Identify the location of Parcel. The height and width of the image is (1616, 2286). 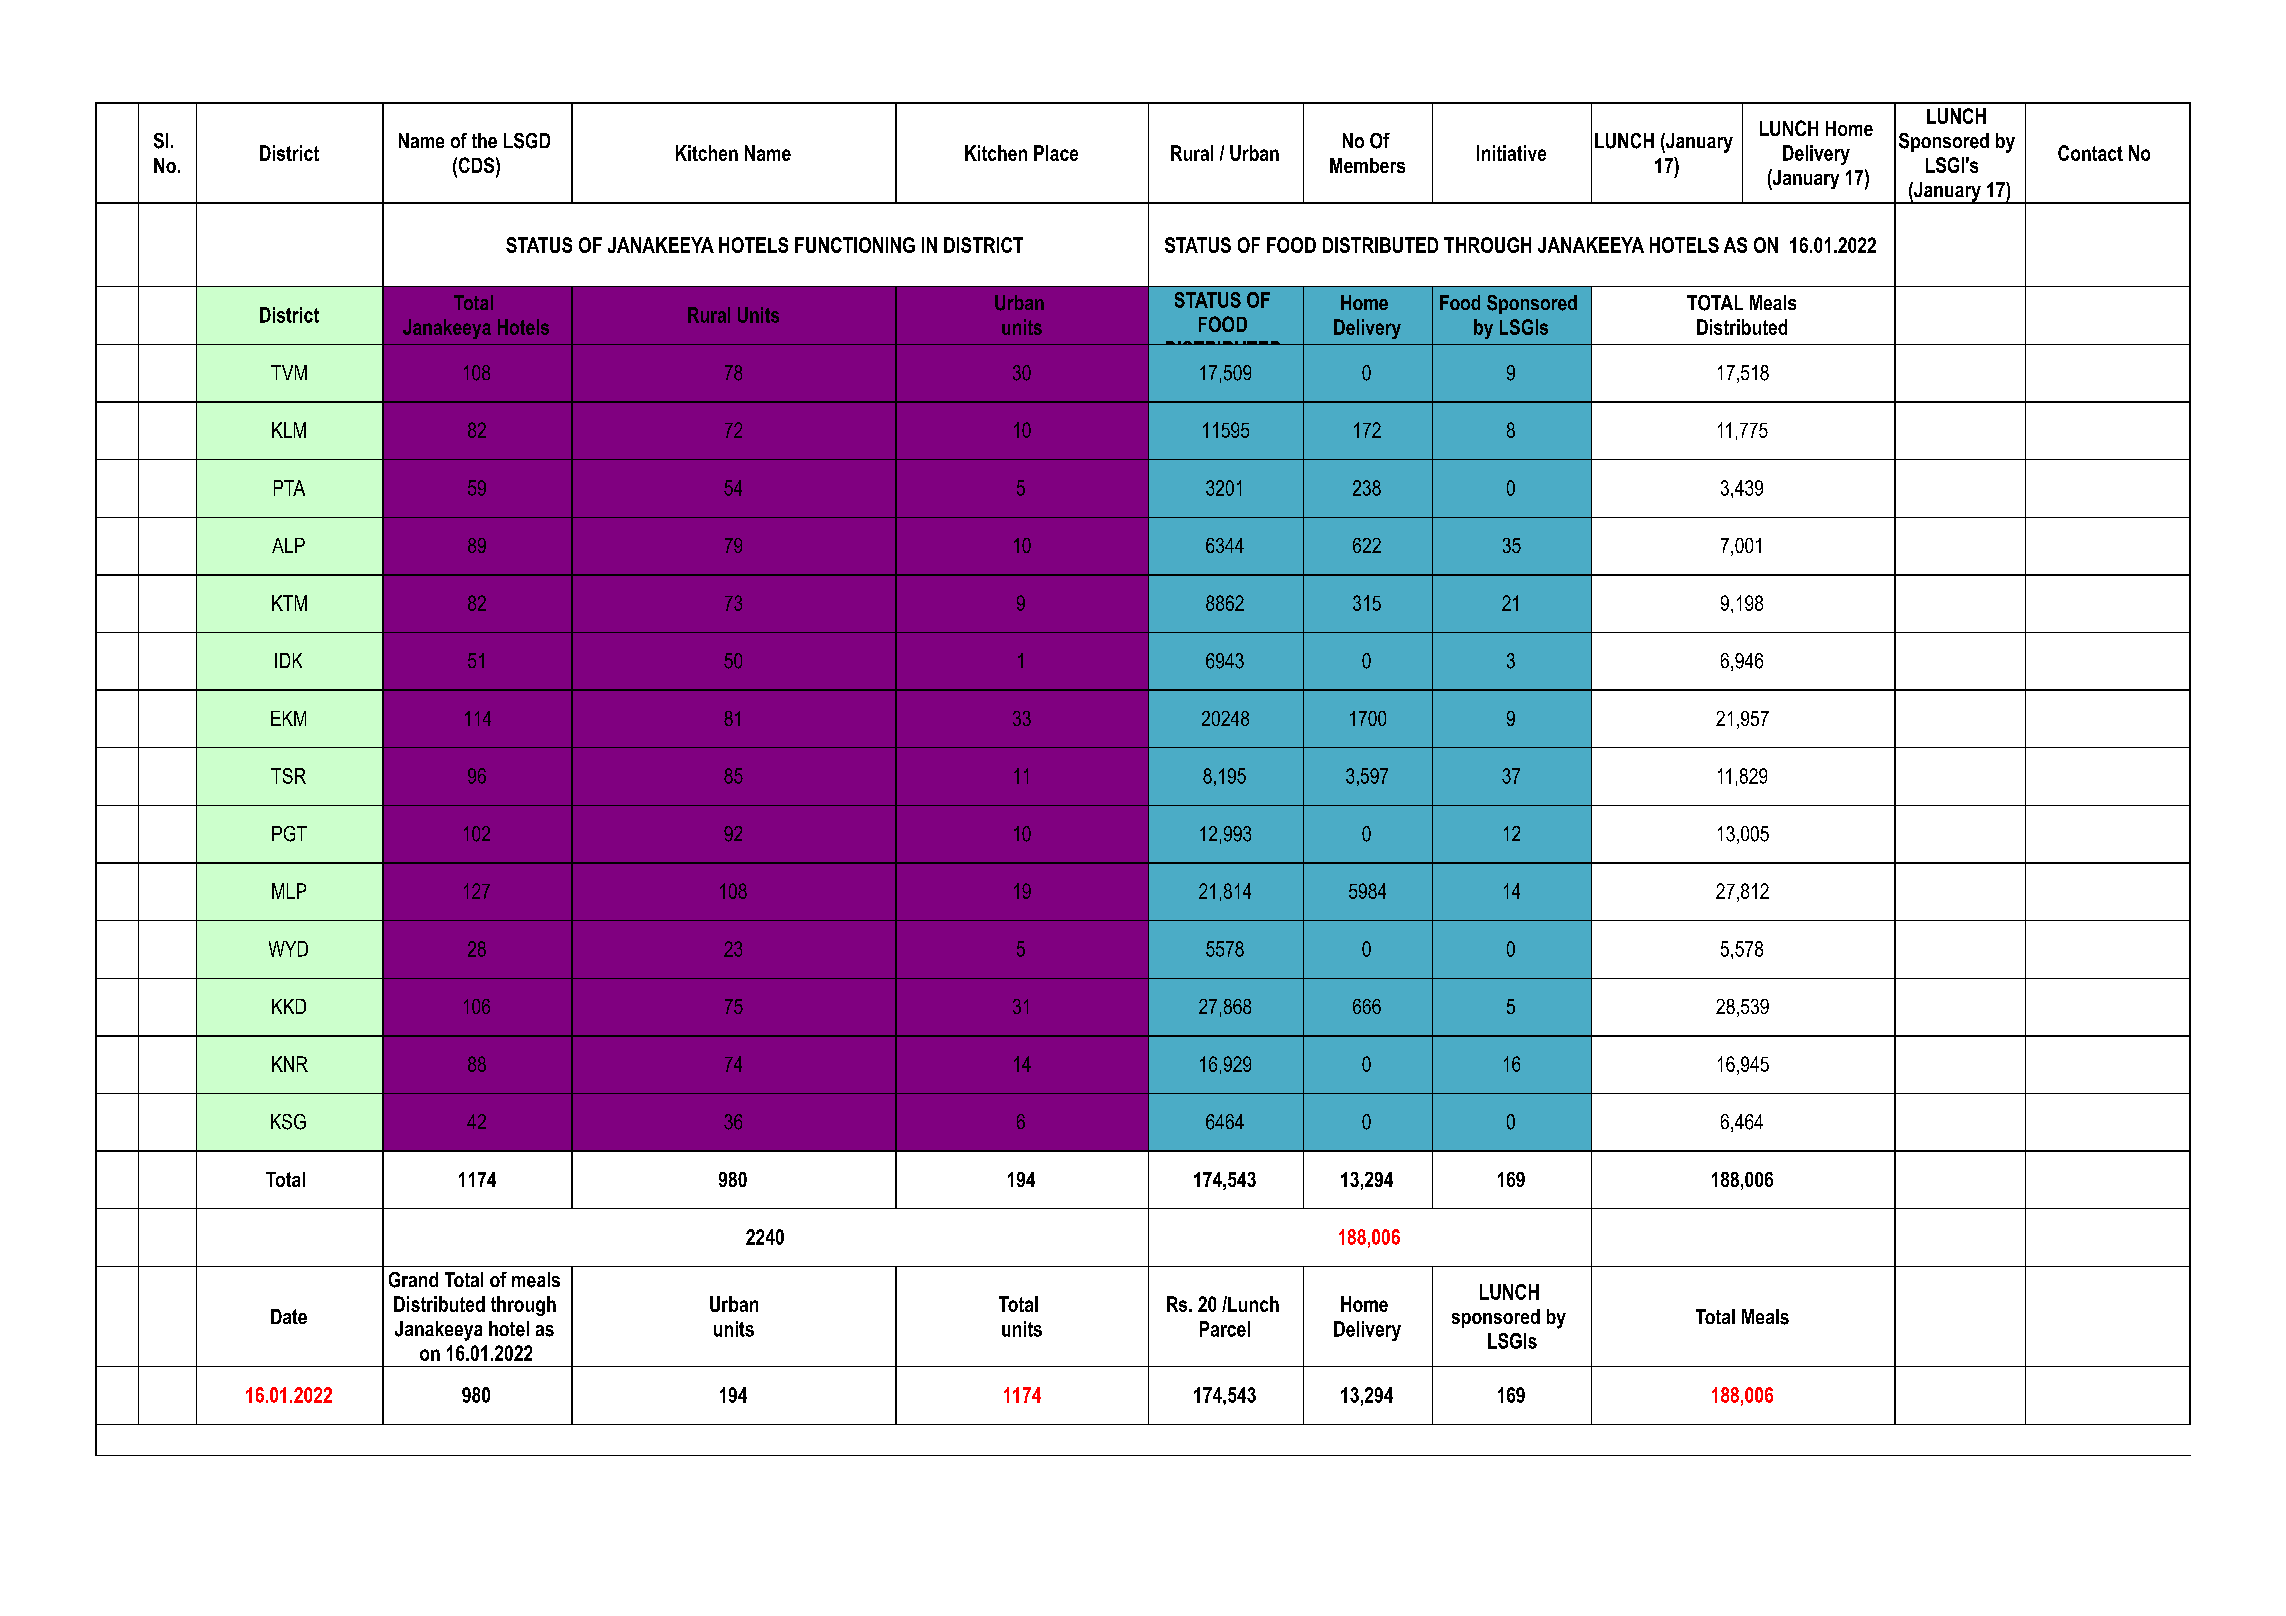
(1225, 1329).
